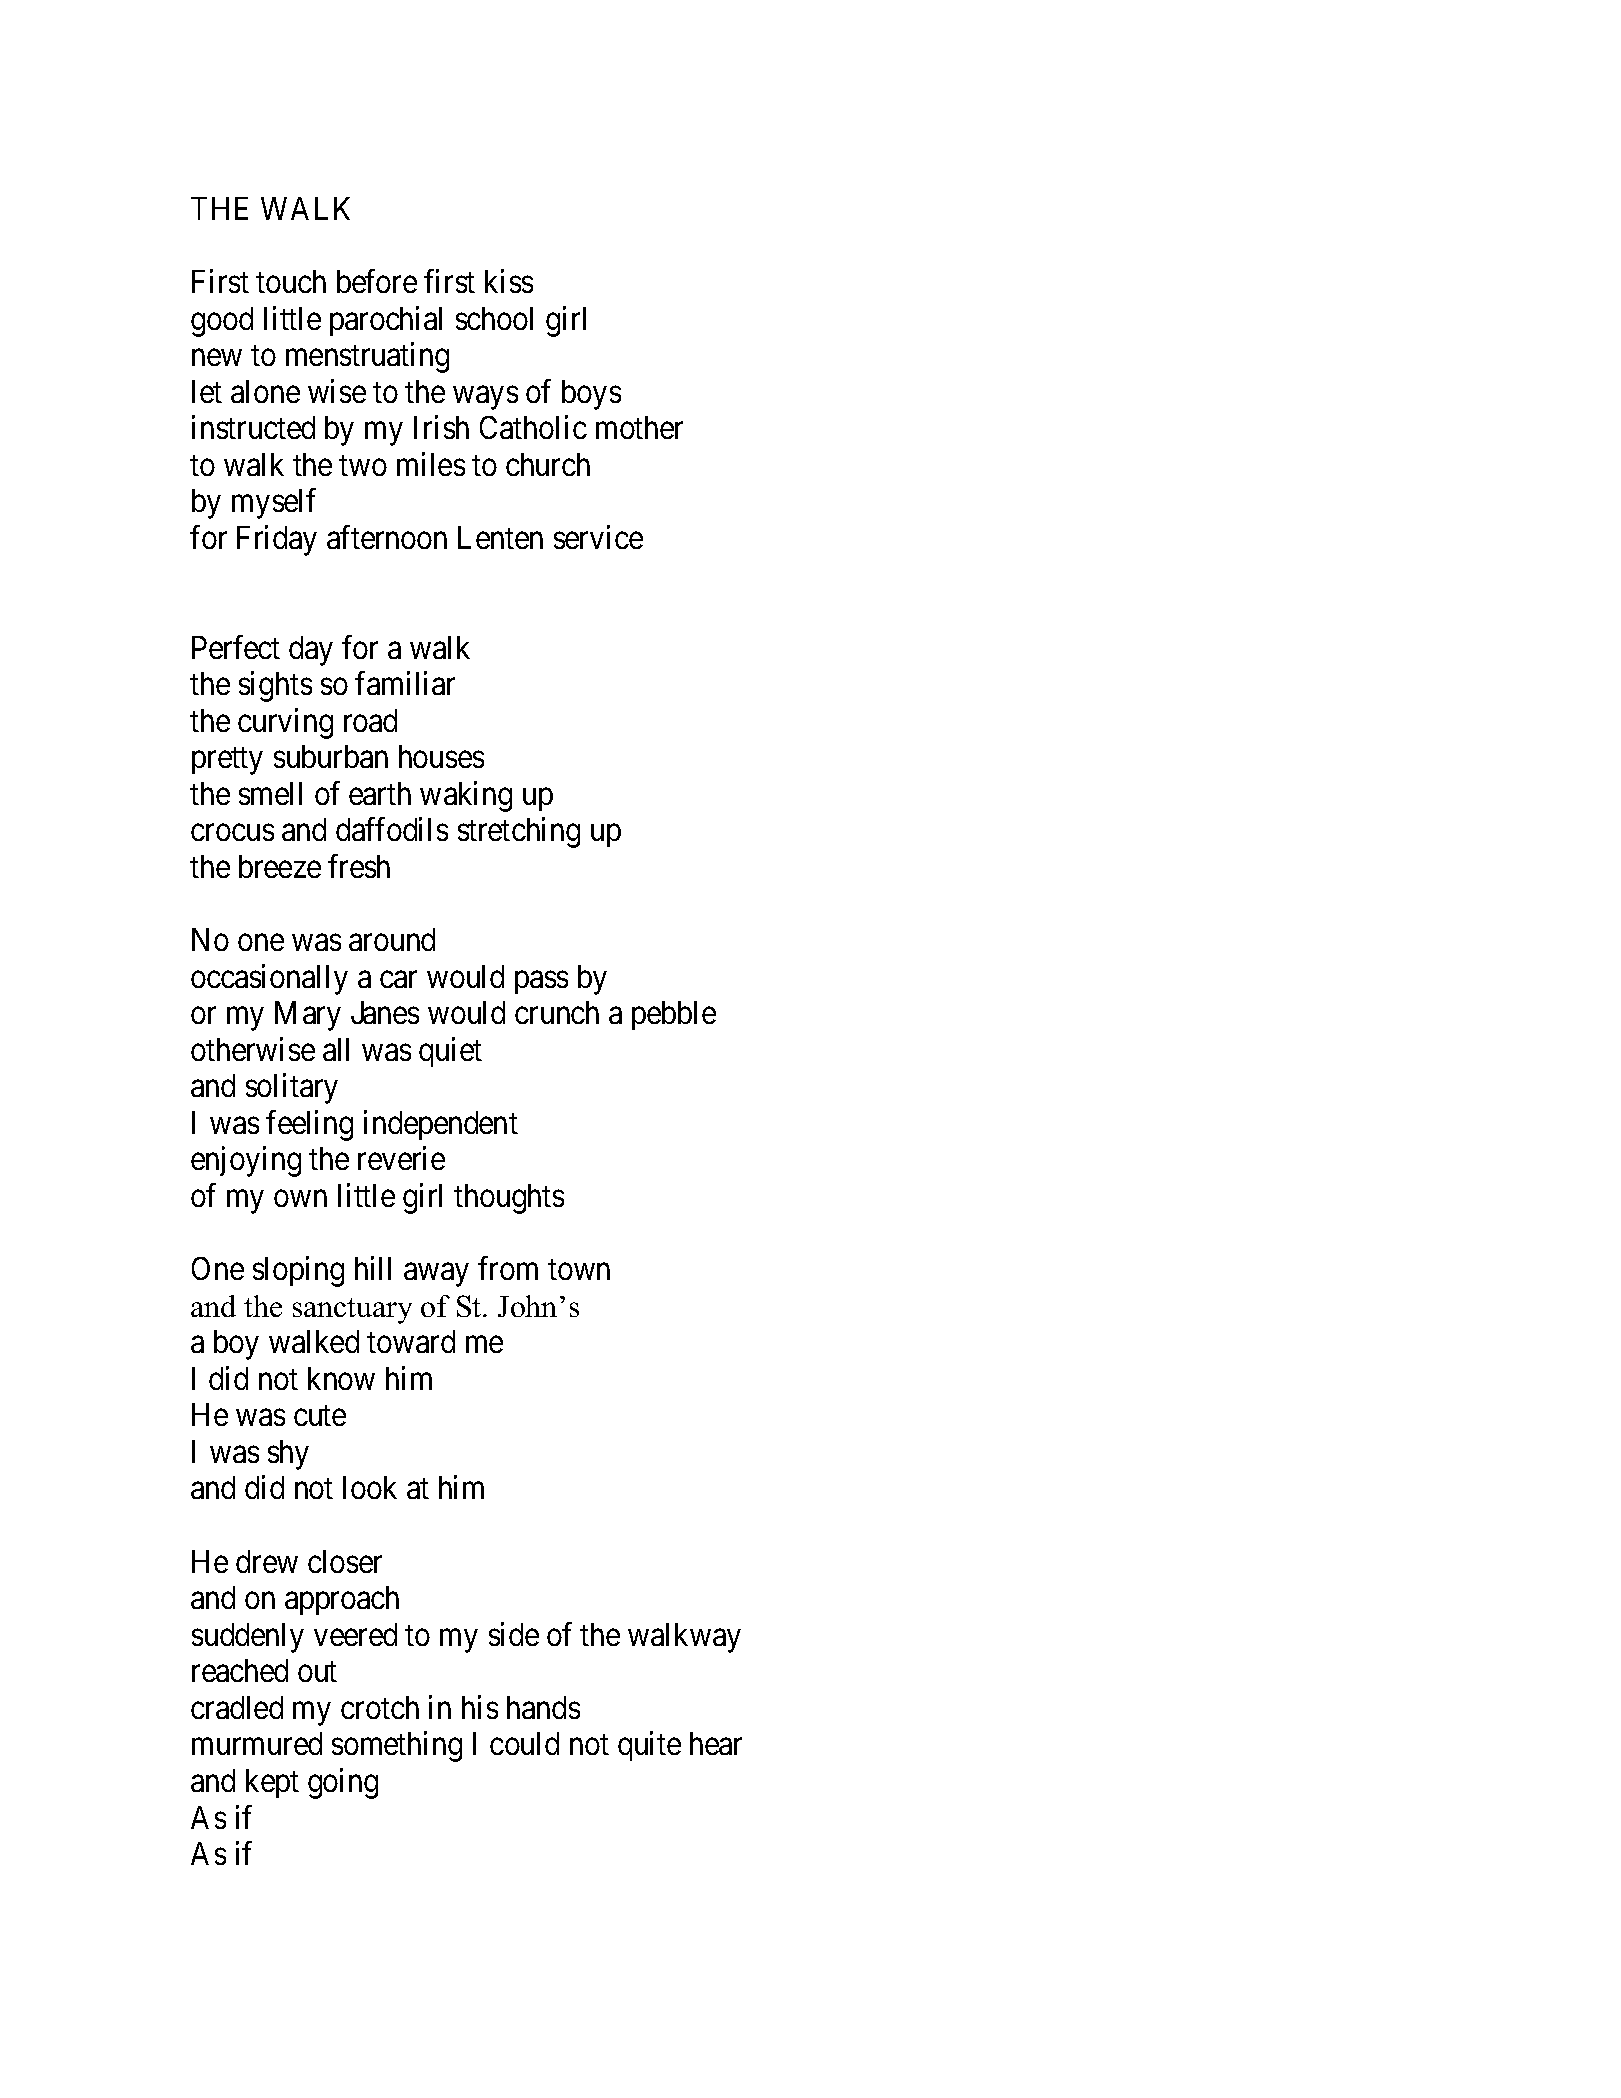  What do you see at coordinates (269, 979) in the image?
I see `occasionally` at bounding box center [269, 979].
